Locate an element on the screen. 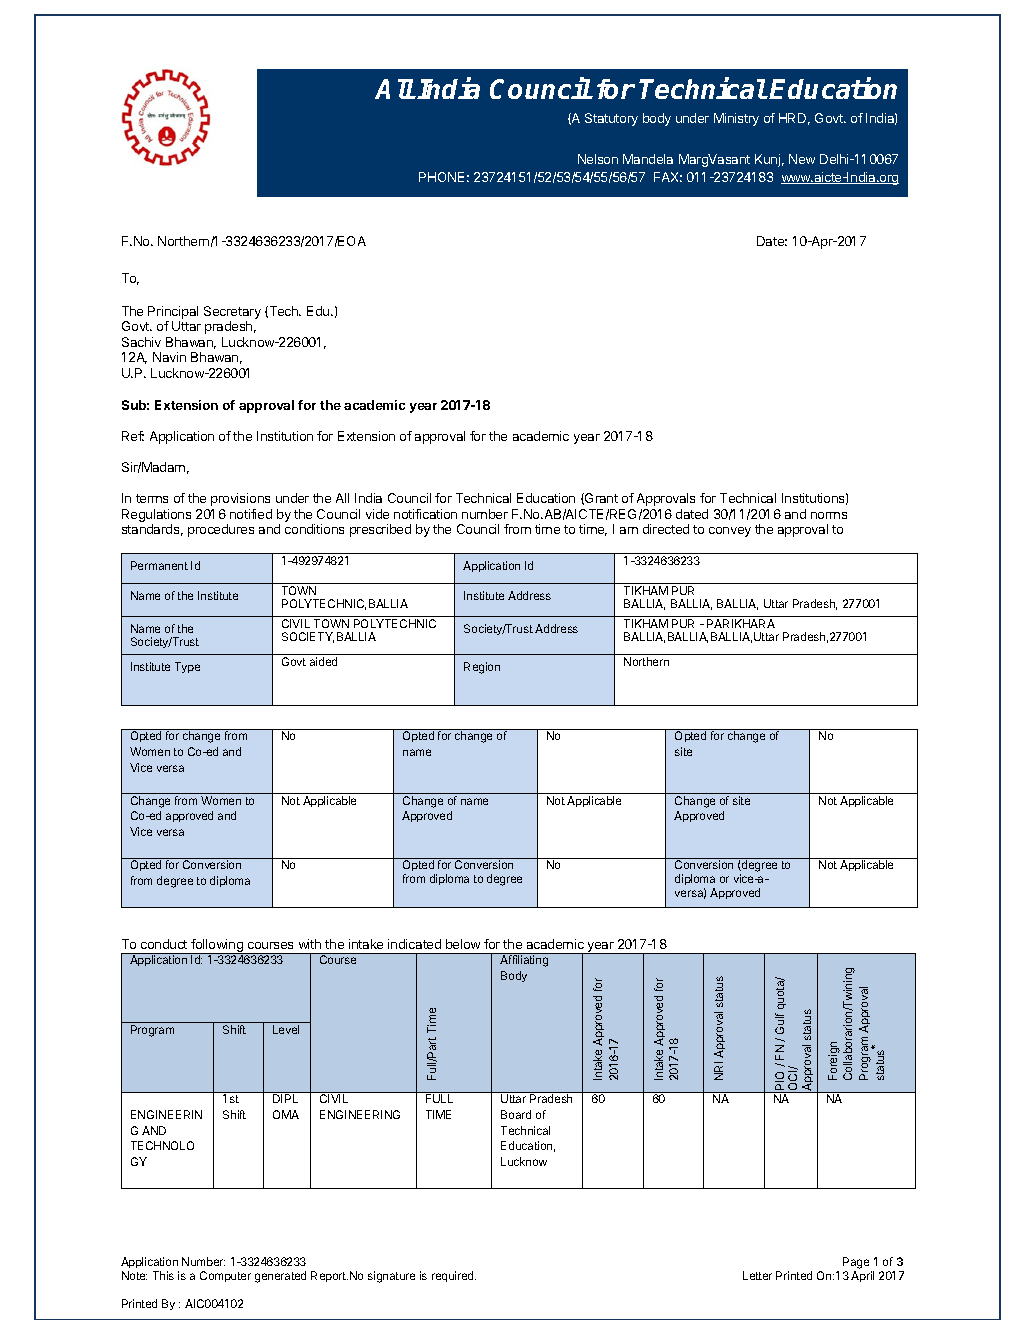 The image size is (1029, 1332). norms is located at coordinates (829, 515).
